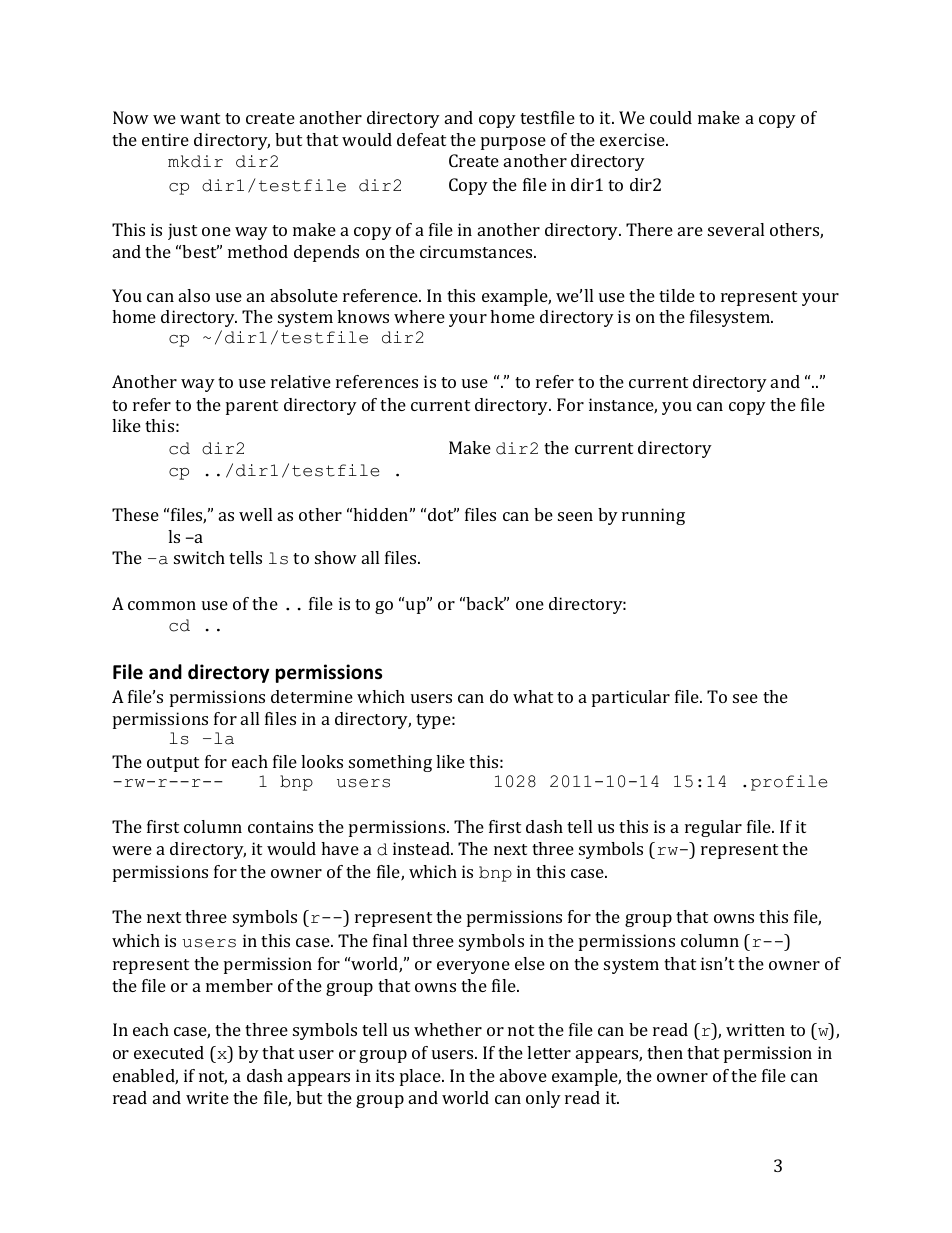 This page has height=1233, width=952. What do you see at coordinates (162, 605) in the page?
I see `common` at bounding box center [162, 605].
